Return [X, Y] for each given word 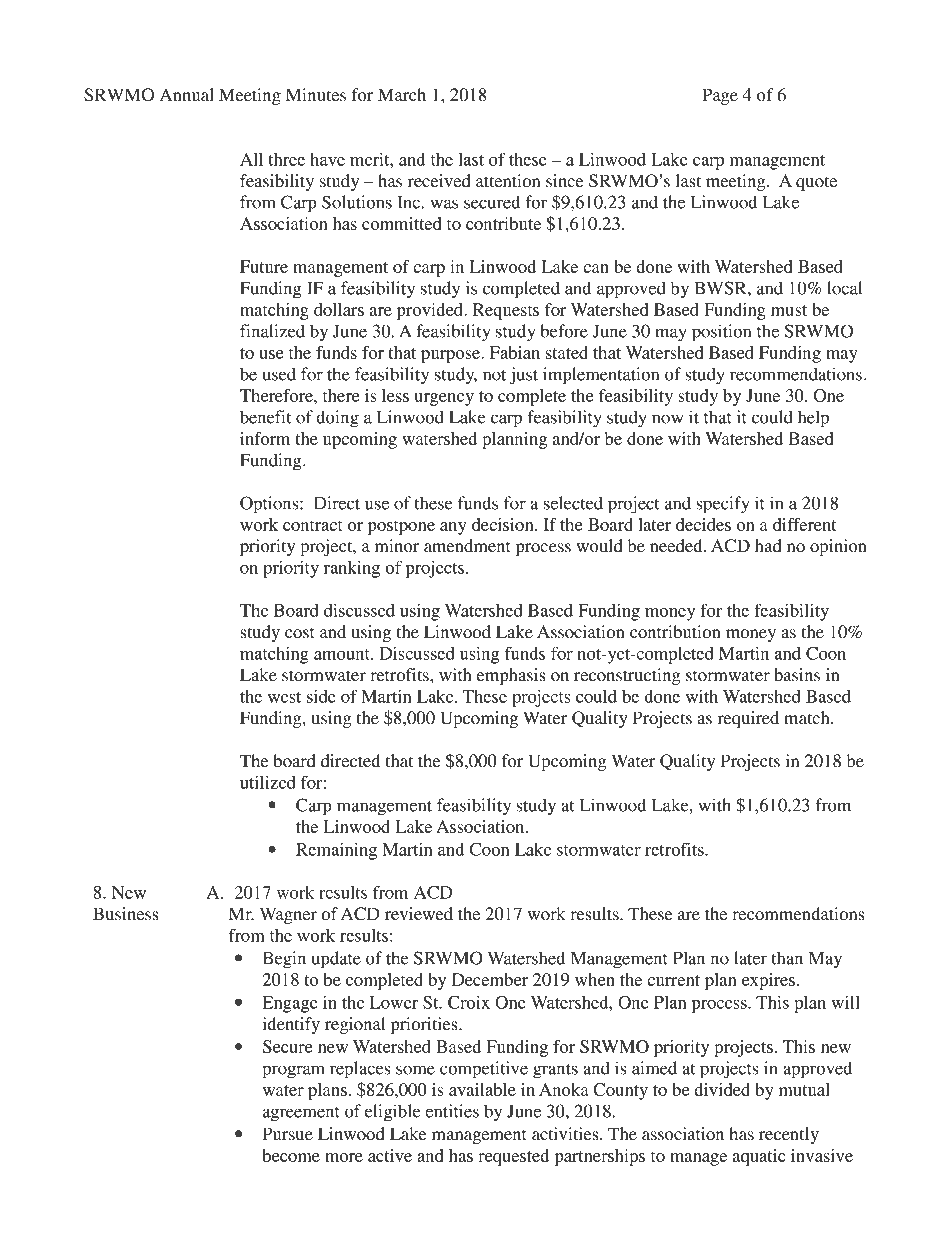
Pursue [288, 1134]
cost [299, 633]
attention [508, 181]
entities [452, 1111]
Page [720, 96]
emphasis [511, 676]
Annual [186, 95]
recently [789, 1135]
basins [797, 675]
